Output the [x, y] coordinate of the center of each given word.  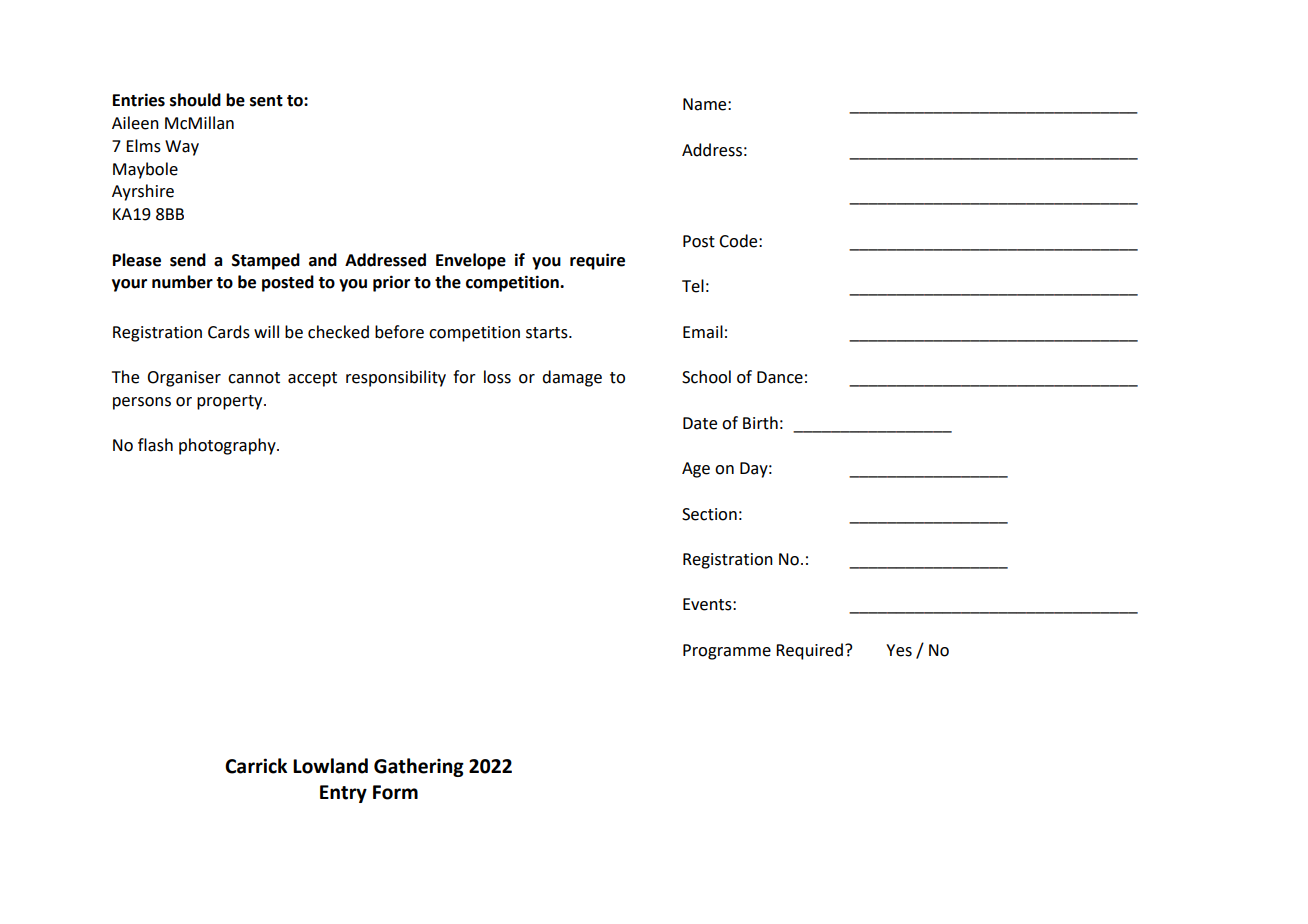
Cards [229, 332]
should [195, 100]
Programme [727, 652]
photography [228, 446]
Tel [693, 286]
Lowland [330, 766]
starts [548, 333]
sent [266, 101]
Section [709, 514]
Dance [780, 377]
